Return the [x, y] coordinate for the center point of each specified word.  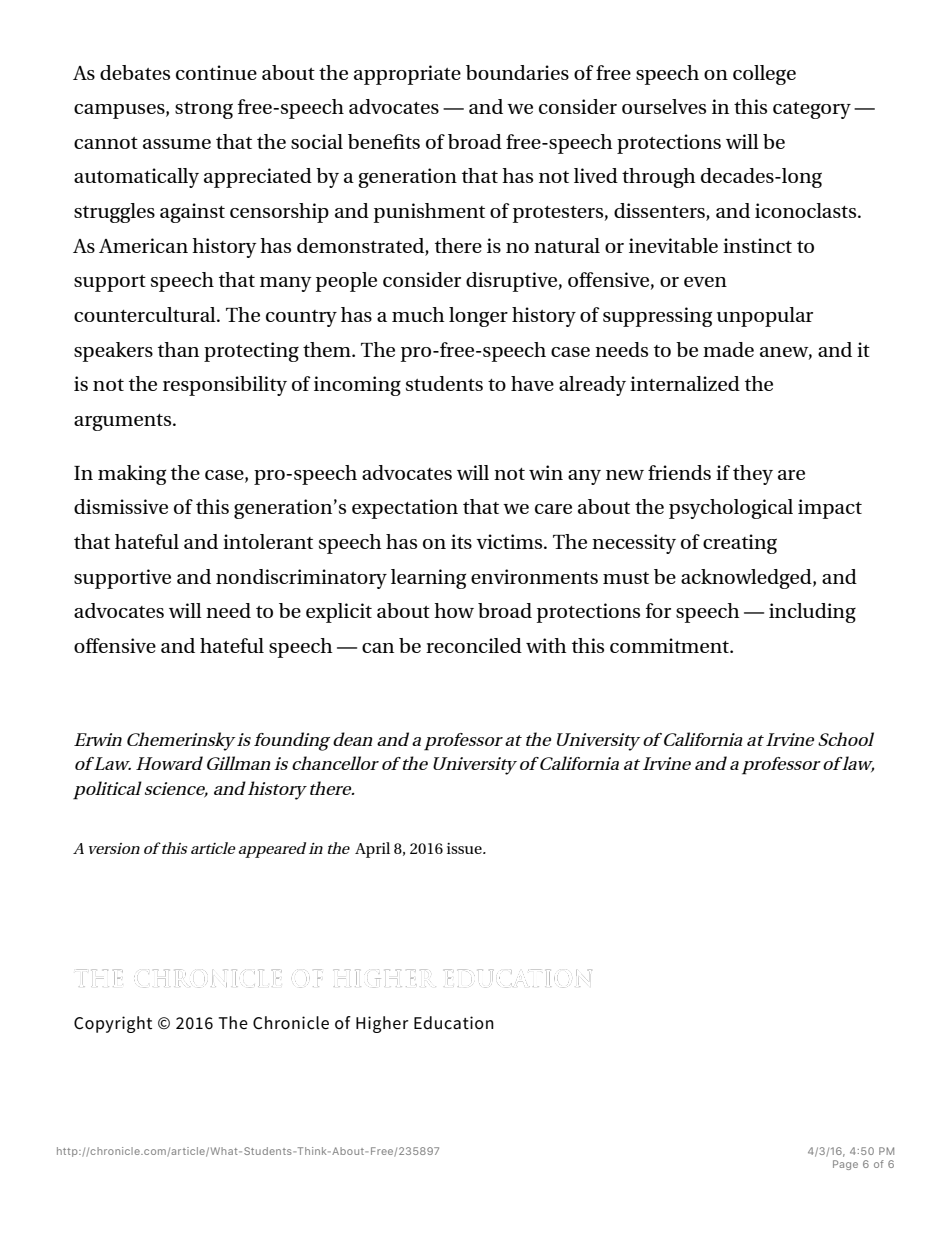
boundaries [517, 72]
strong [204, 110]
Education [454, 1023]
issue [465, 848]
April [372, 850]
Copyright [113, 1024]
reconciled [474, 645]
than [178, 349]
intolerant [268, 541]
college [764, 75]
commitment [671, 645]
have [532, 383]
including [812, 613]
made [728, 349]
